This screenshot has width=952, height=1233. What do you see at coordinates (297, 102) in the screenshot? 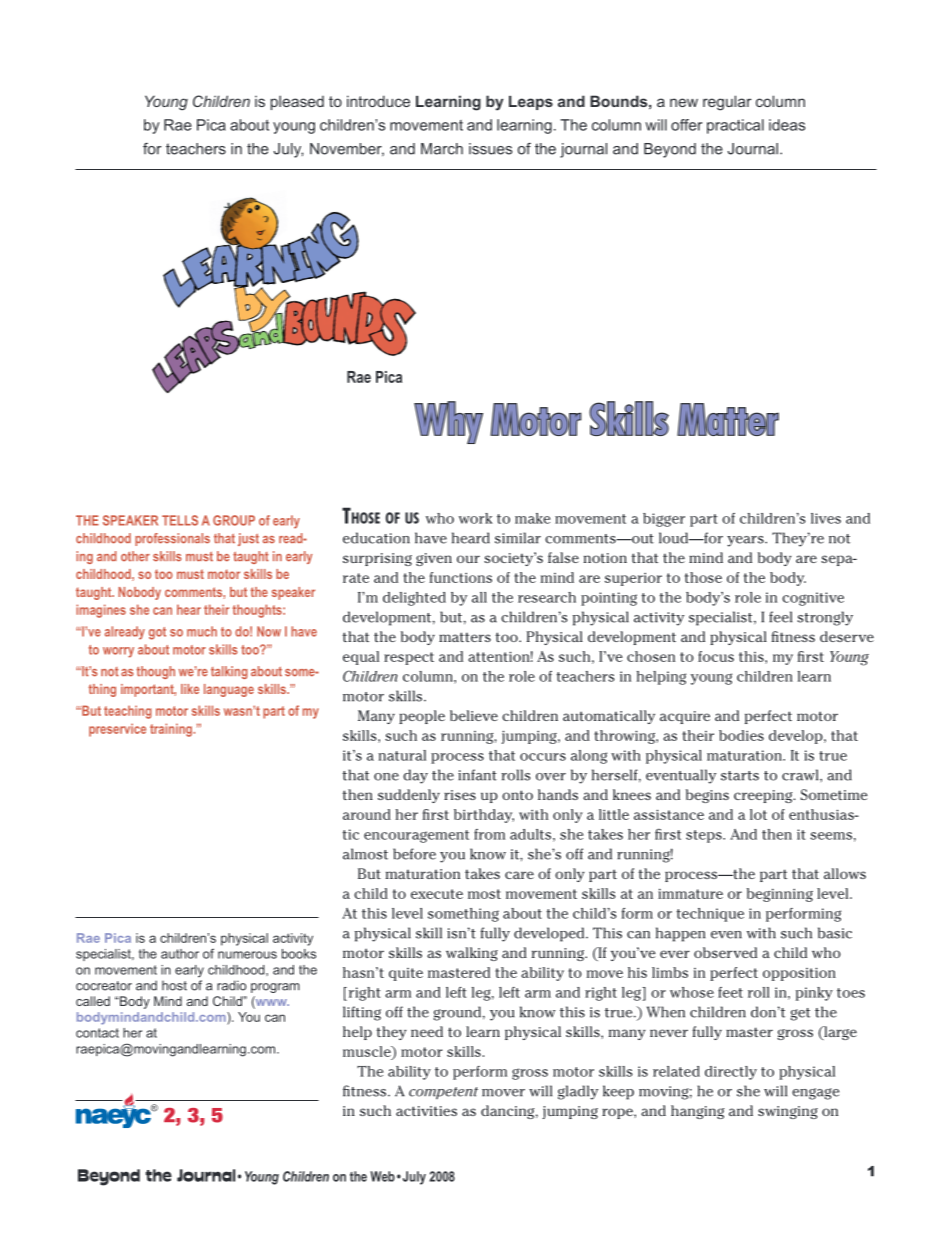
I see `pleased` at bounding box center [297, 102].
